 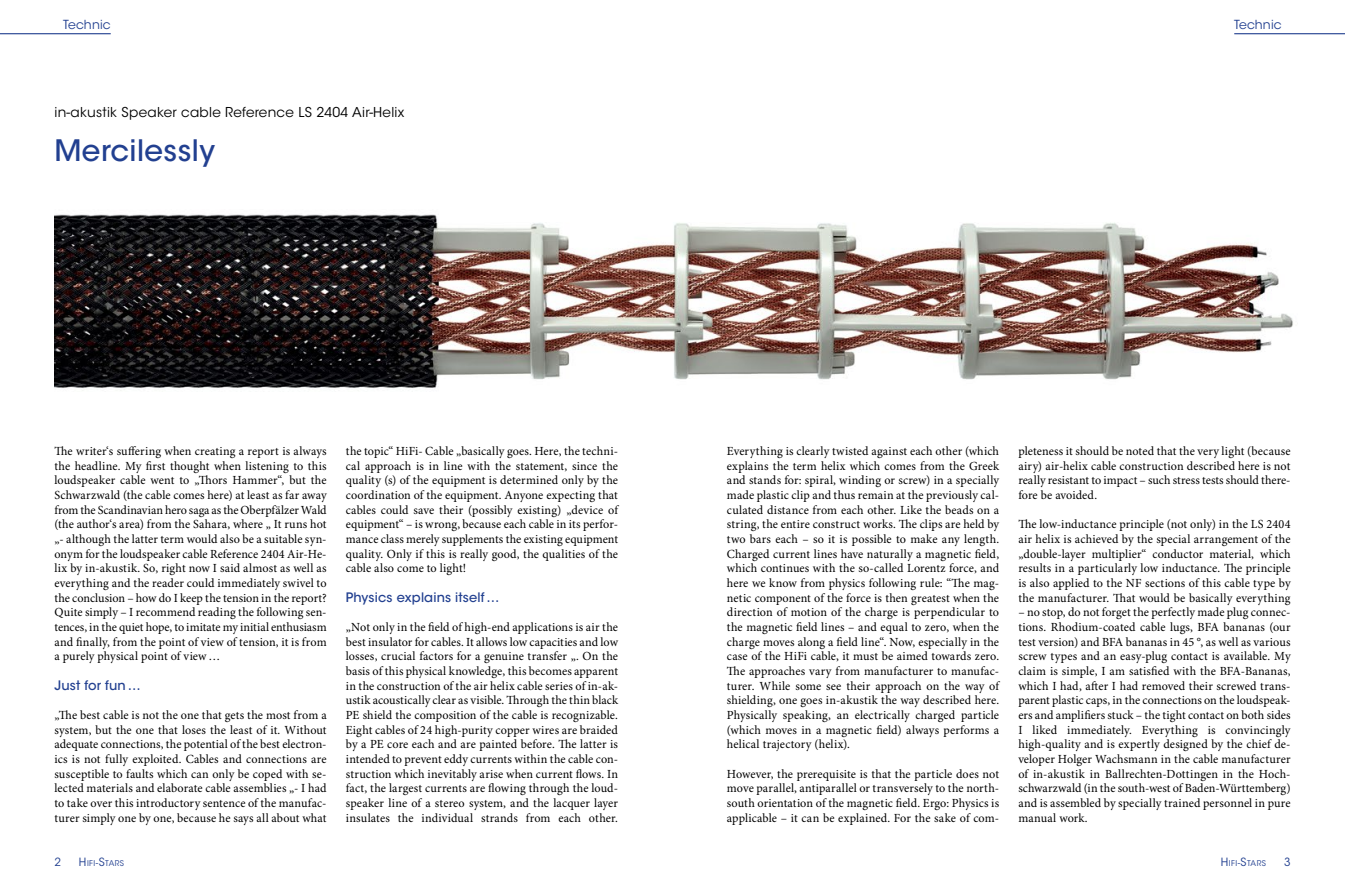 What do you see at coordinates (750, 775) in the image?
I see `However` at bounding box center [750, 775].
